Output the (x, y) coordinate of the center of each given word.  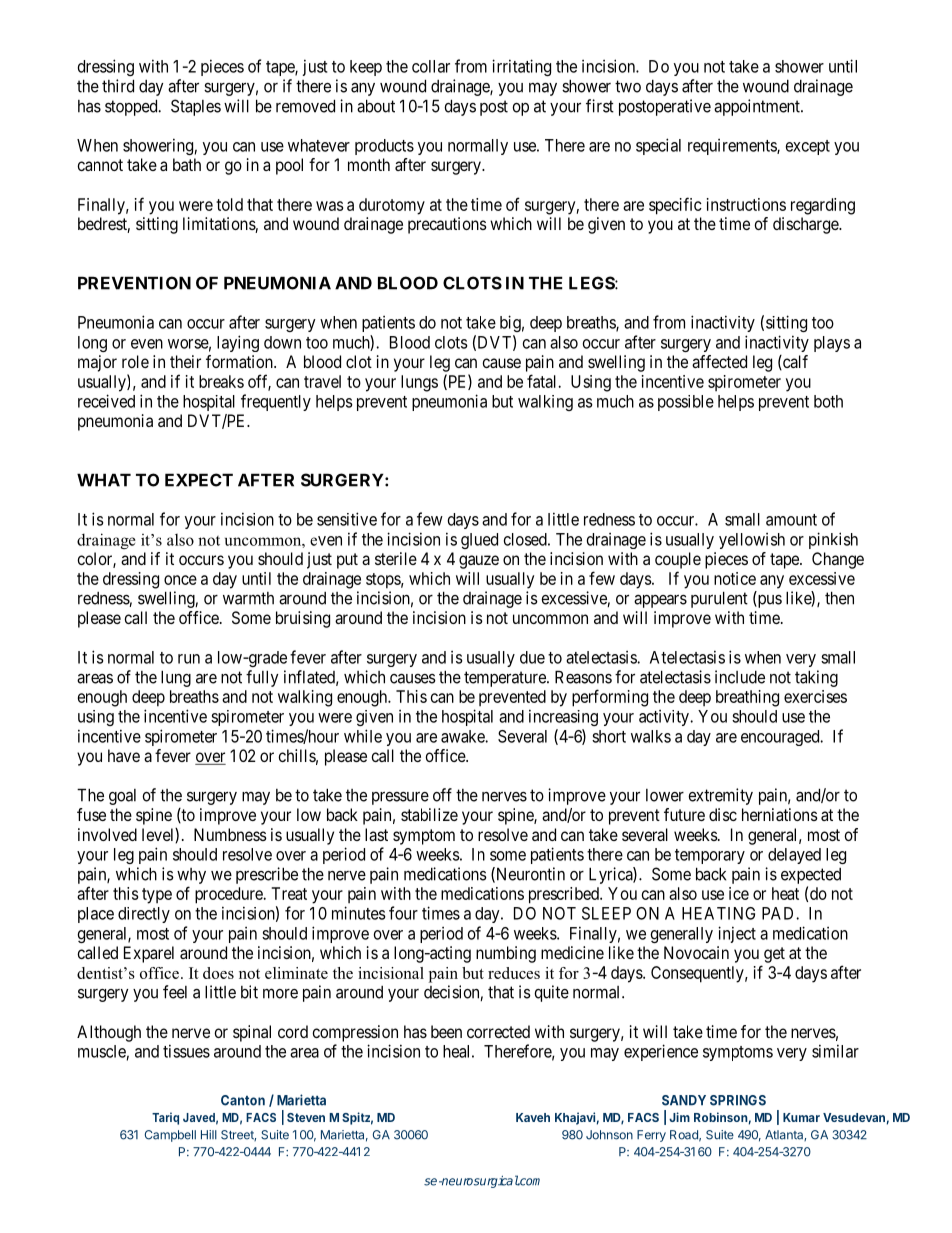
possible (686, 403)
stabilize (429, 814)
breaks (221, 381)
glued (479, 541)
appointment (758, 107)
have (124, 755)
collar (431, 66)
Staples (196, 107)
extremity (720, 796)
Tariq (165, 1118)
